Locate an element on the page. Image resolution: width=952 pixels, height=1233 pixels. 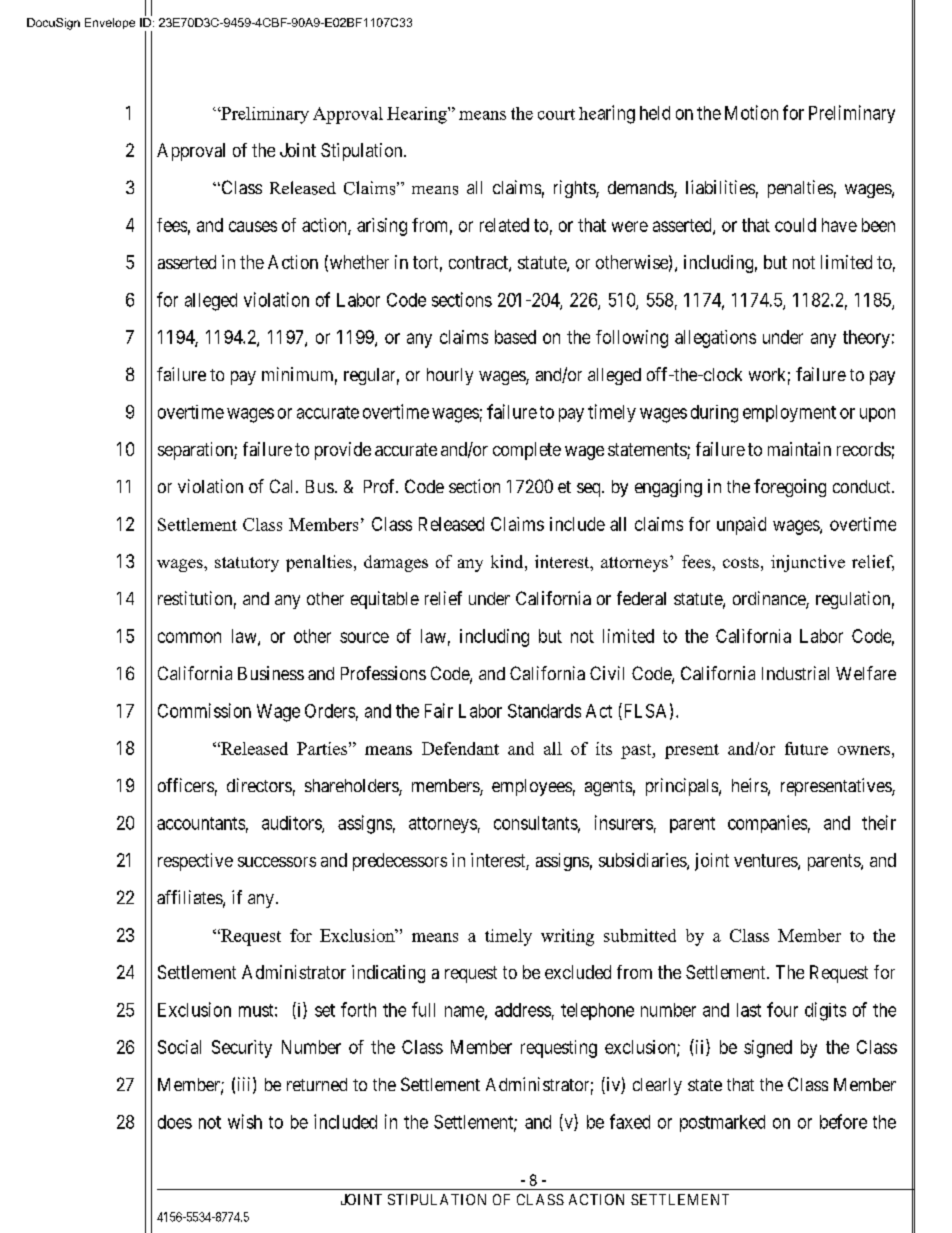
causes is located at coordinates (253, 226).
